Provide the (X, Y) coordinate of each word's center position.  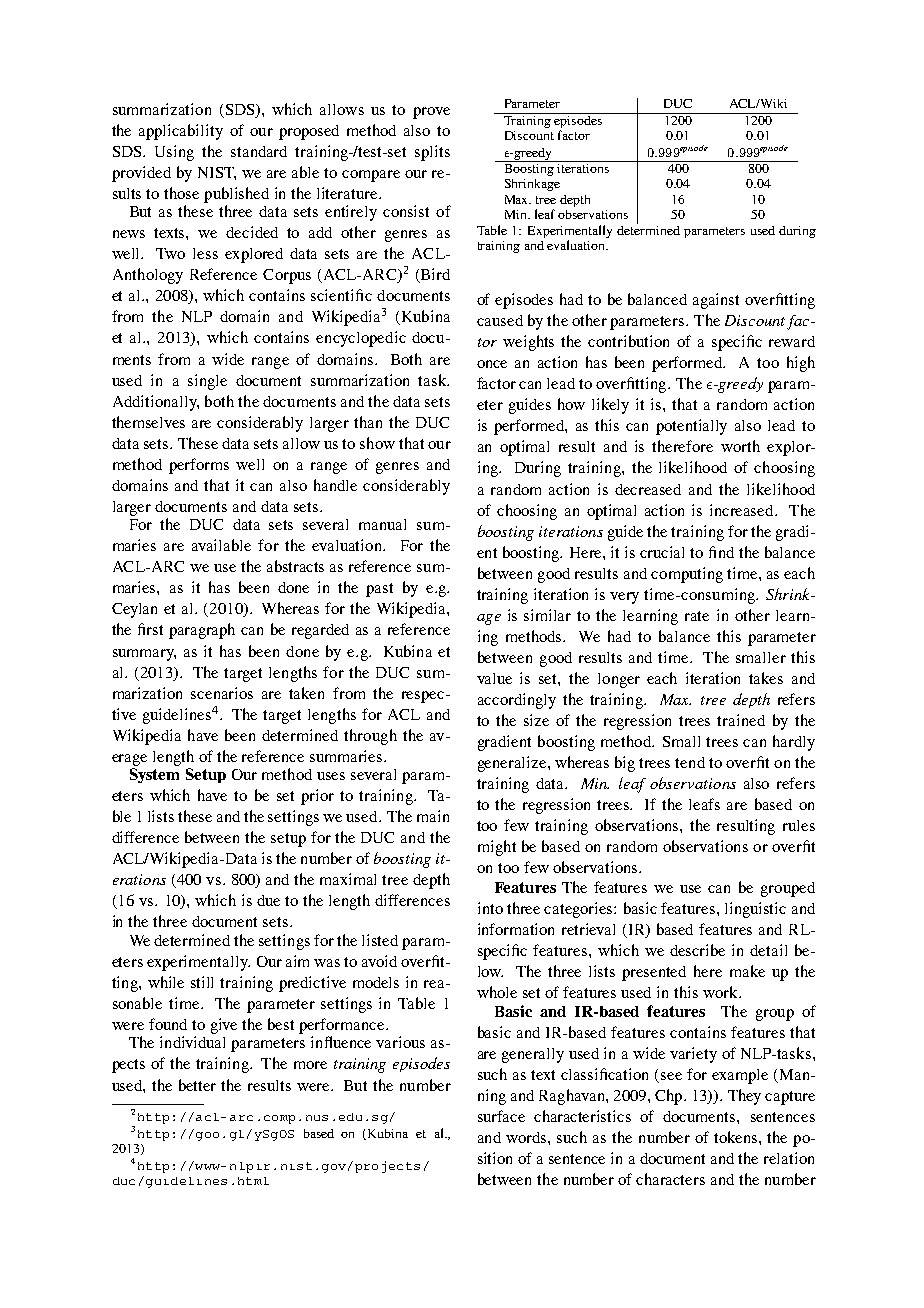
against (716, 301)
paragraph (202, 631)
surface (501, 1116)
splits (432, 153)
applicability (181, 132)
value (494, 678)
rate (697, 616)
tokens (737, 1137)
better (197, 1085)
